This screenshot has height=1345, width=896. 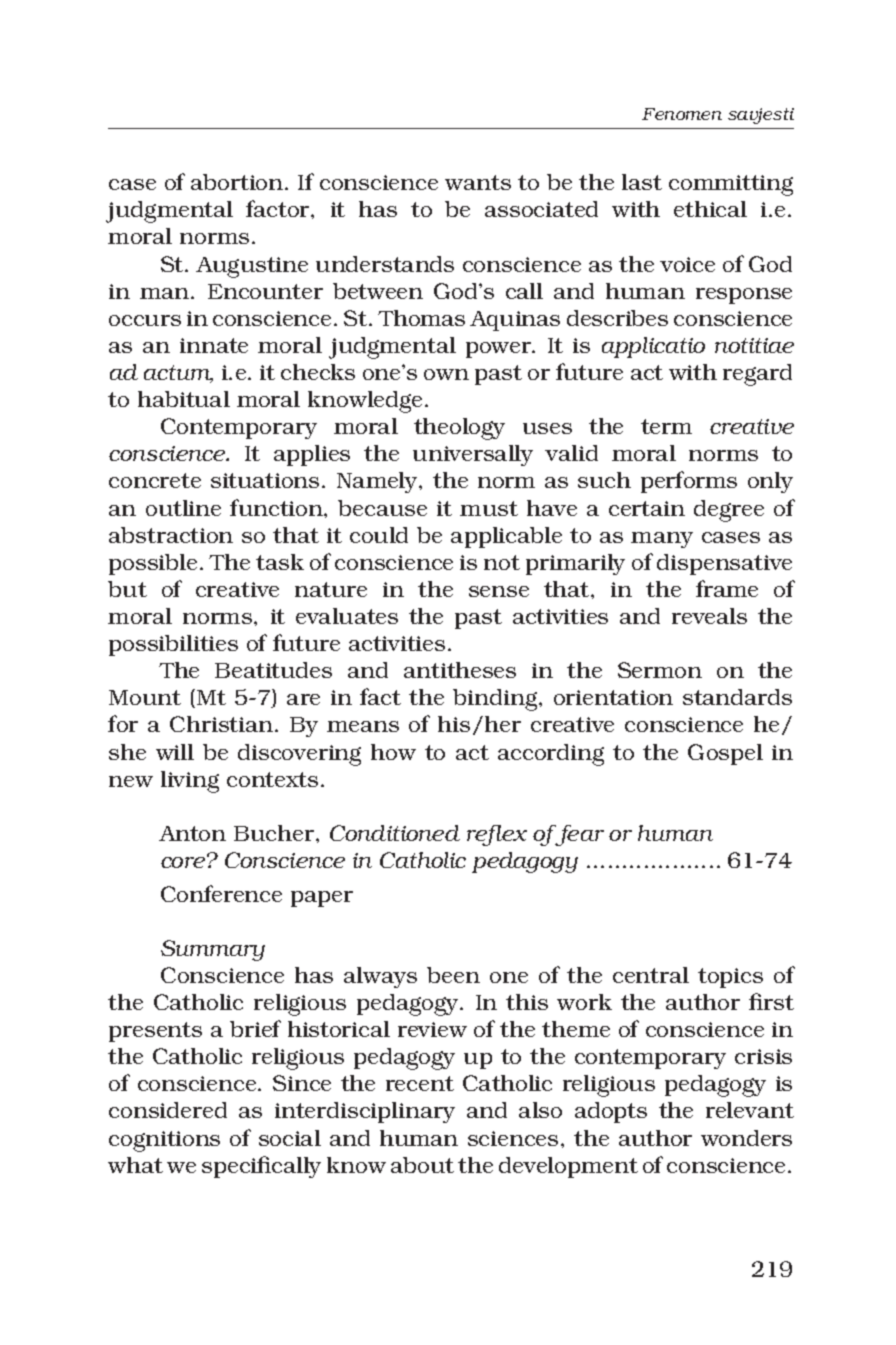 What do you see at coordinates (164, 1141) in the screenshot?
I see `cognitions` at bounding box center [164, 1141].
